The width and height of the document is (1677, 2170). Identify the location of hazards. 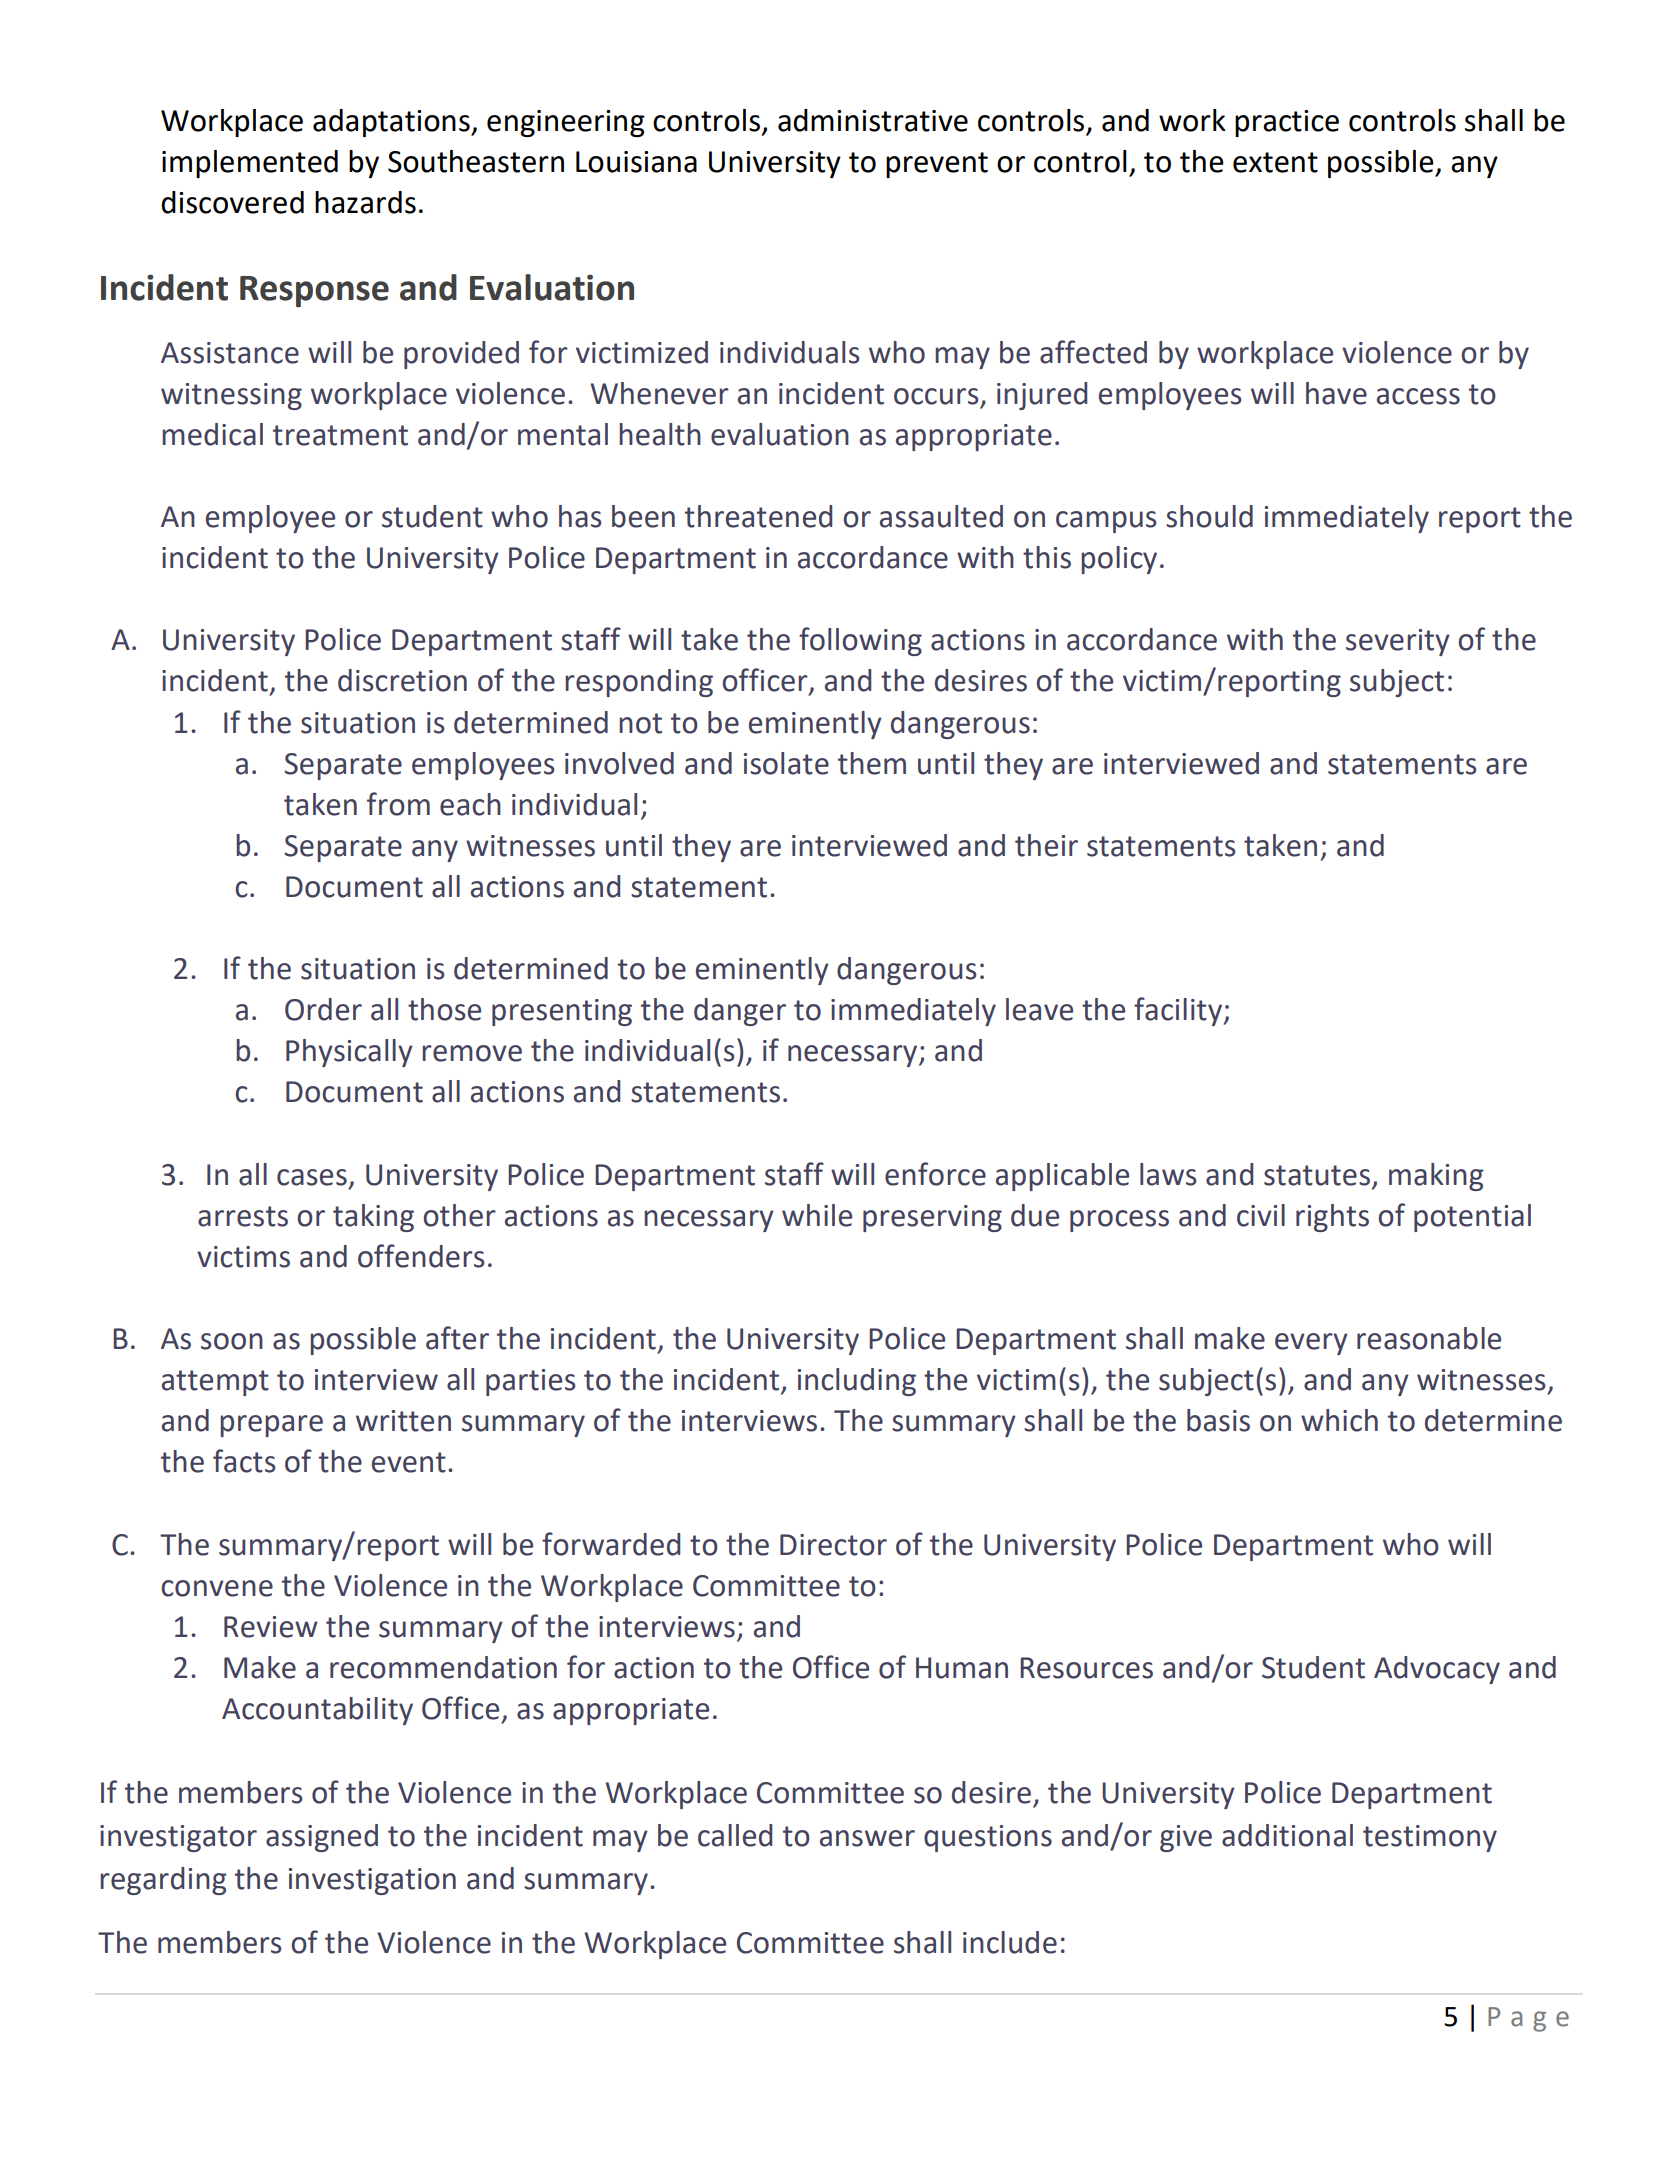
(365, 202).
